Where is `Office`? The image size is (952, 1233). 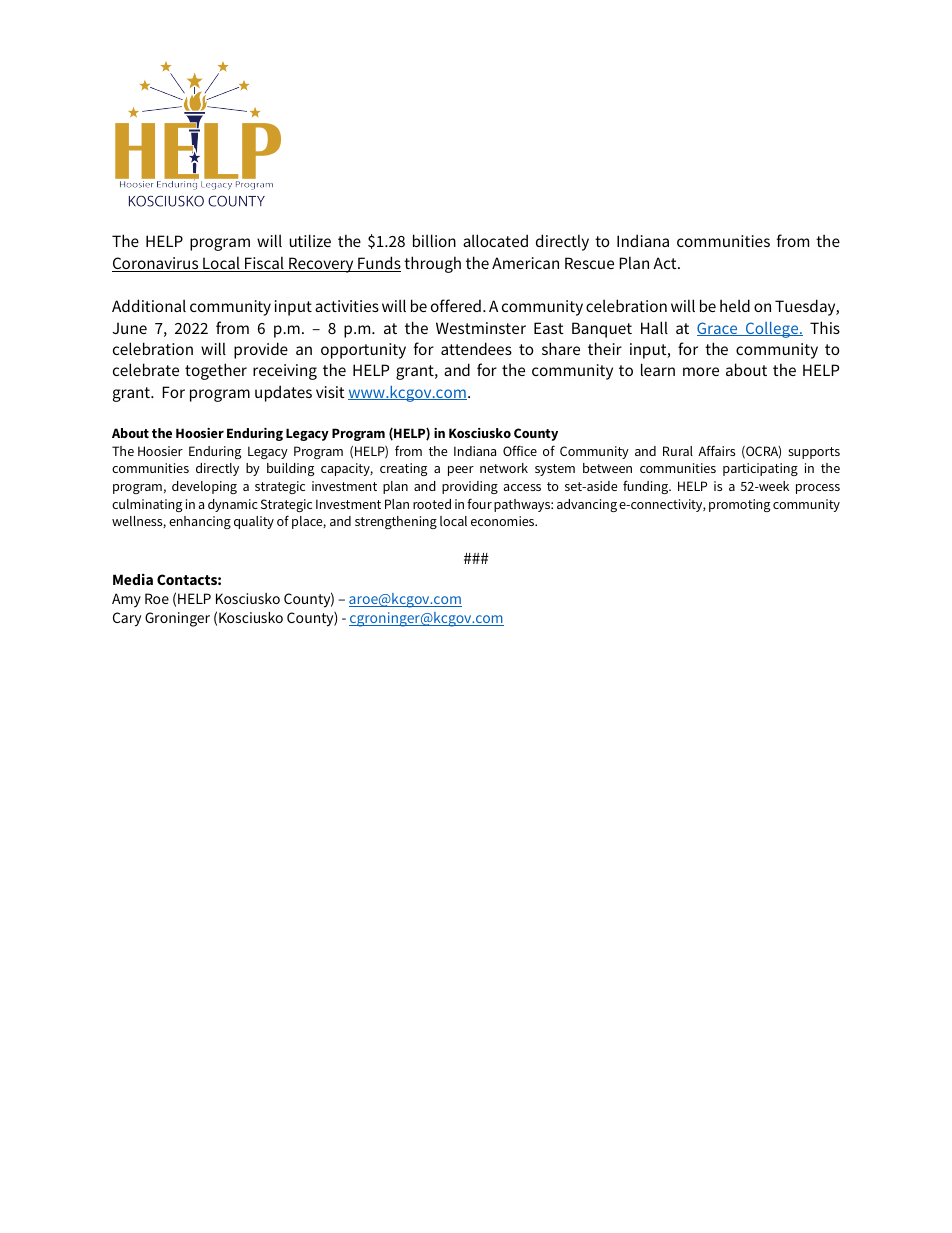 Office is located at coordinates (520, 450).
